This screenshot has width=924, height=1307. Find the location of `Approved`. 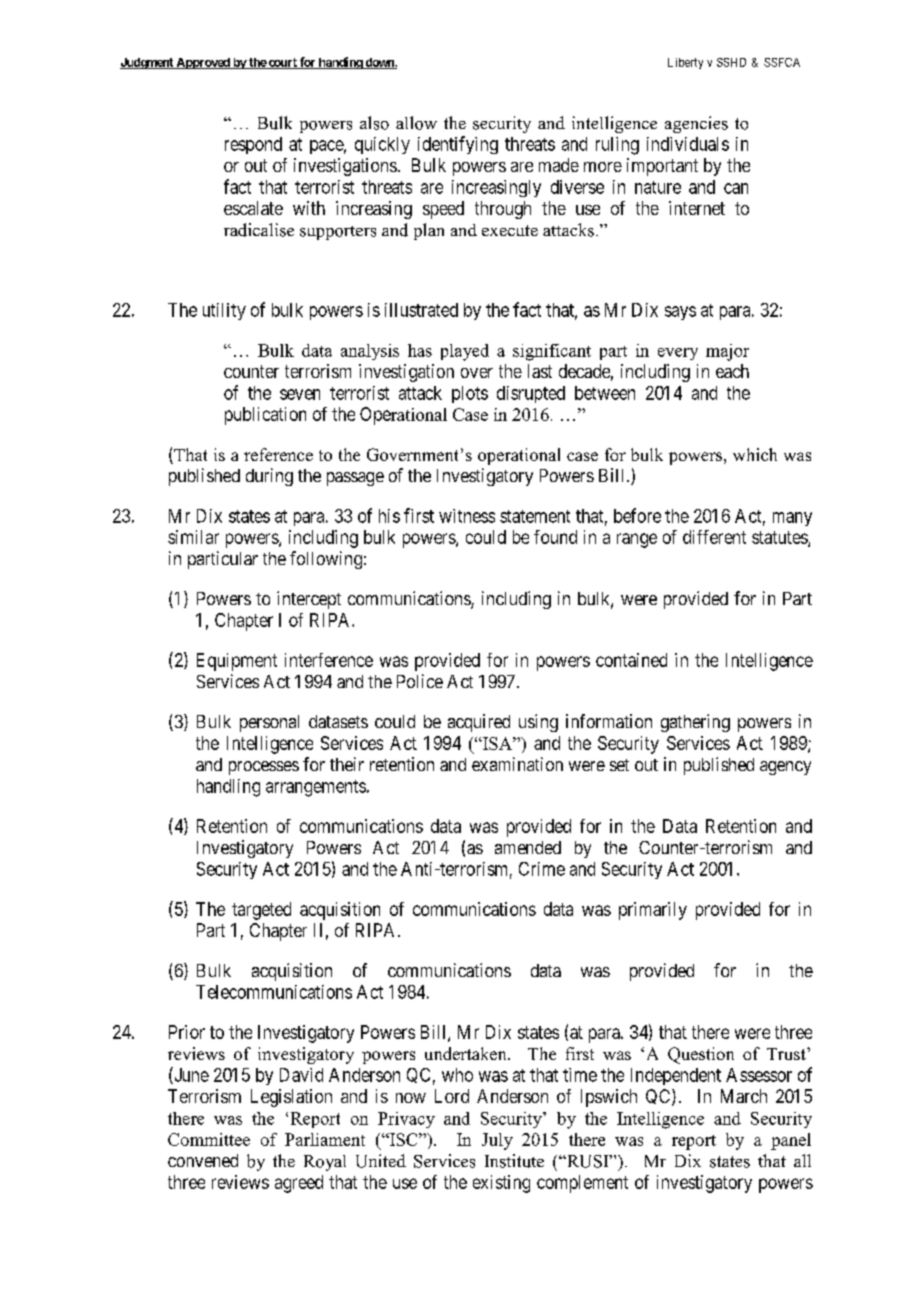

Approved is located at coordinates (203, 63).
